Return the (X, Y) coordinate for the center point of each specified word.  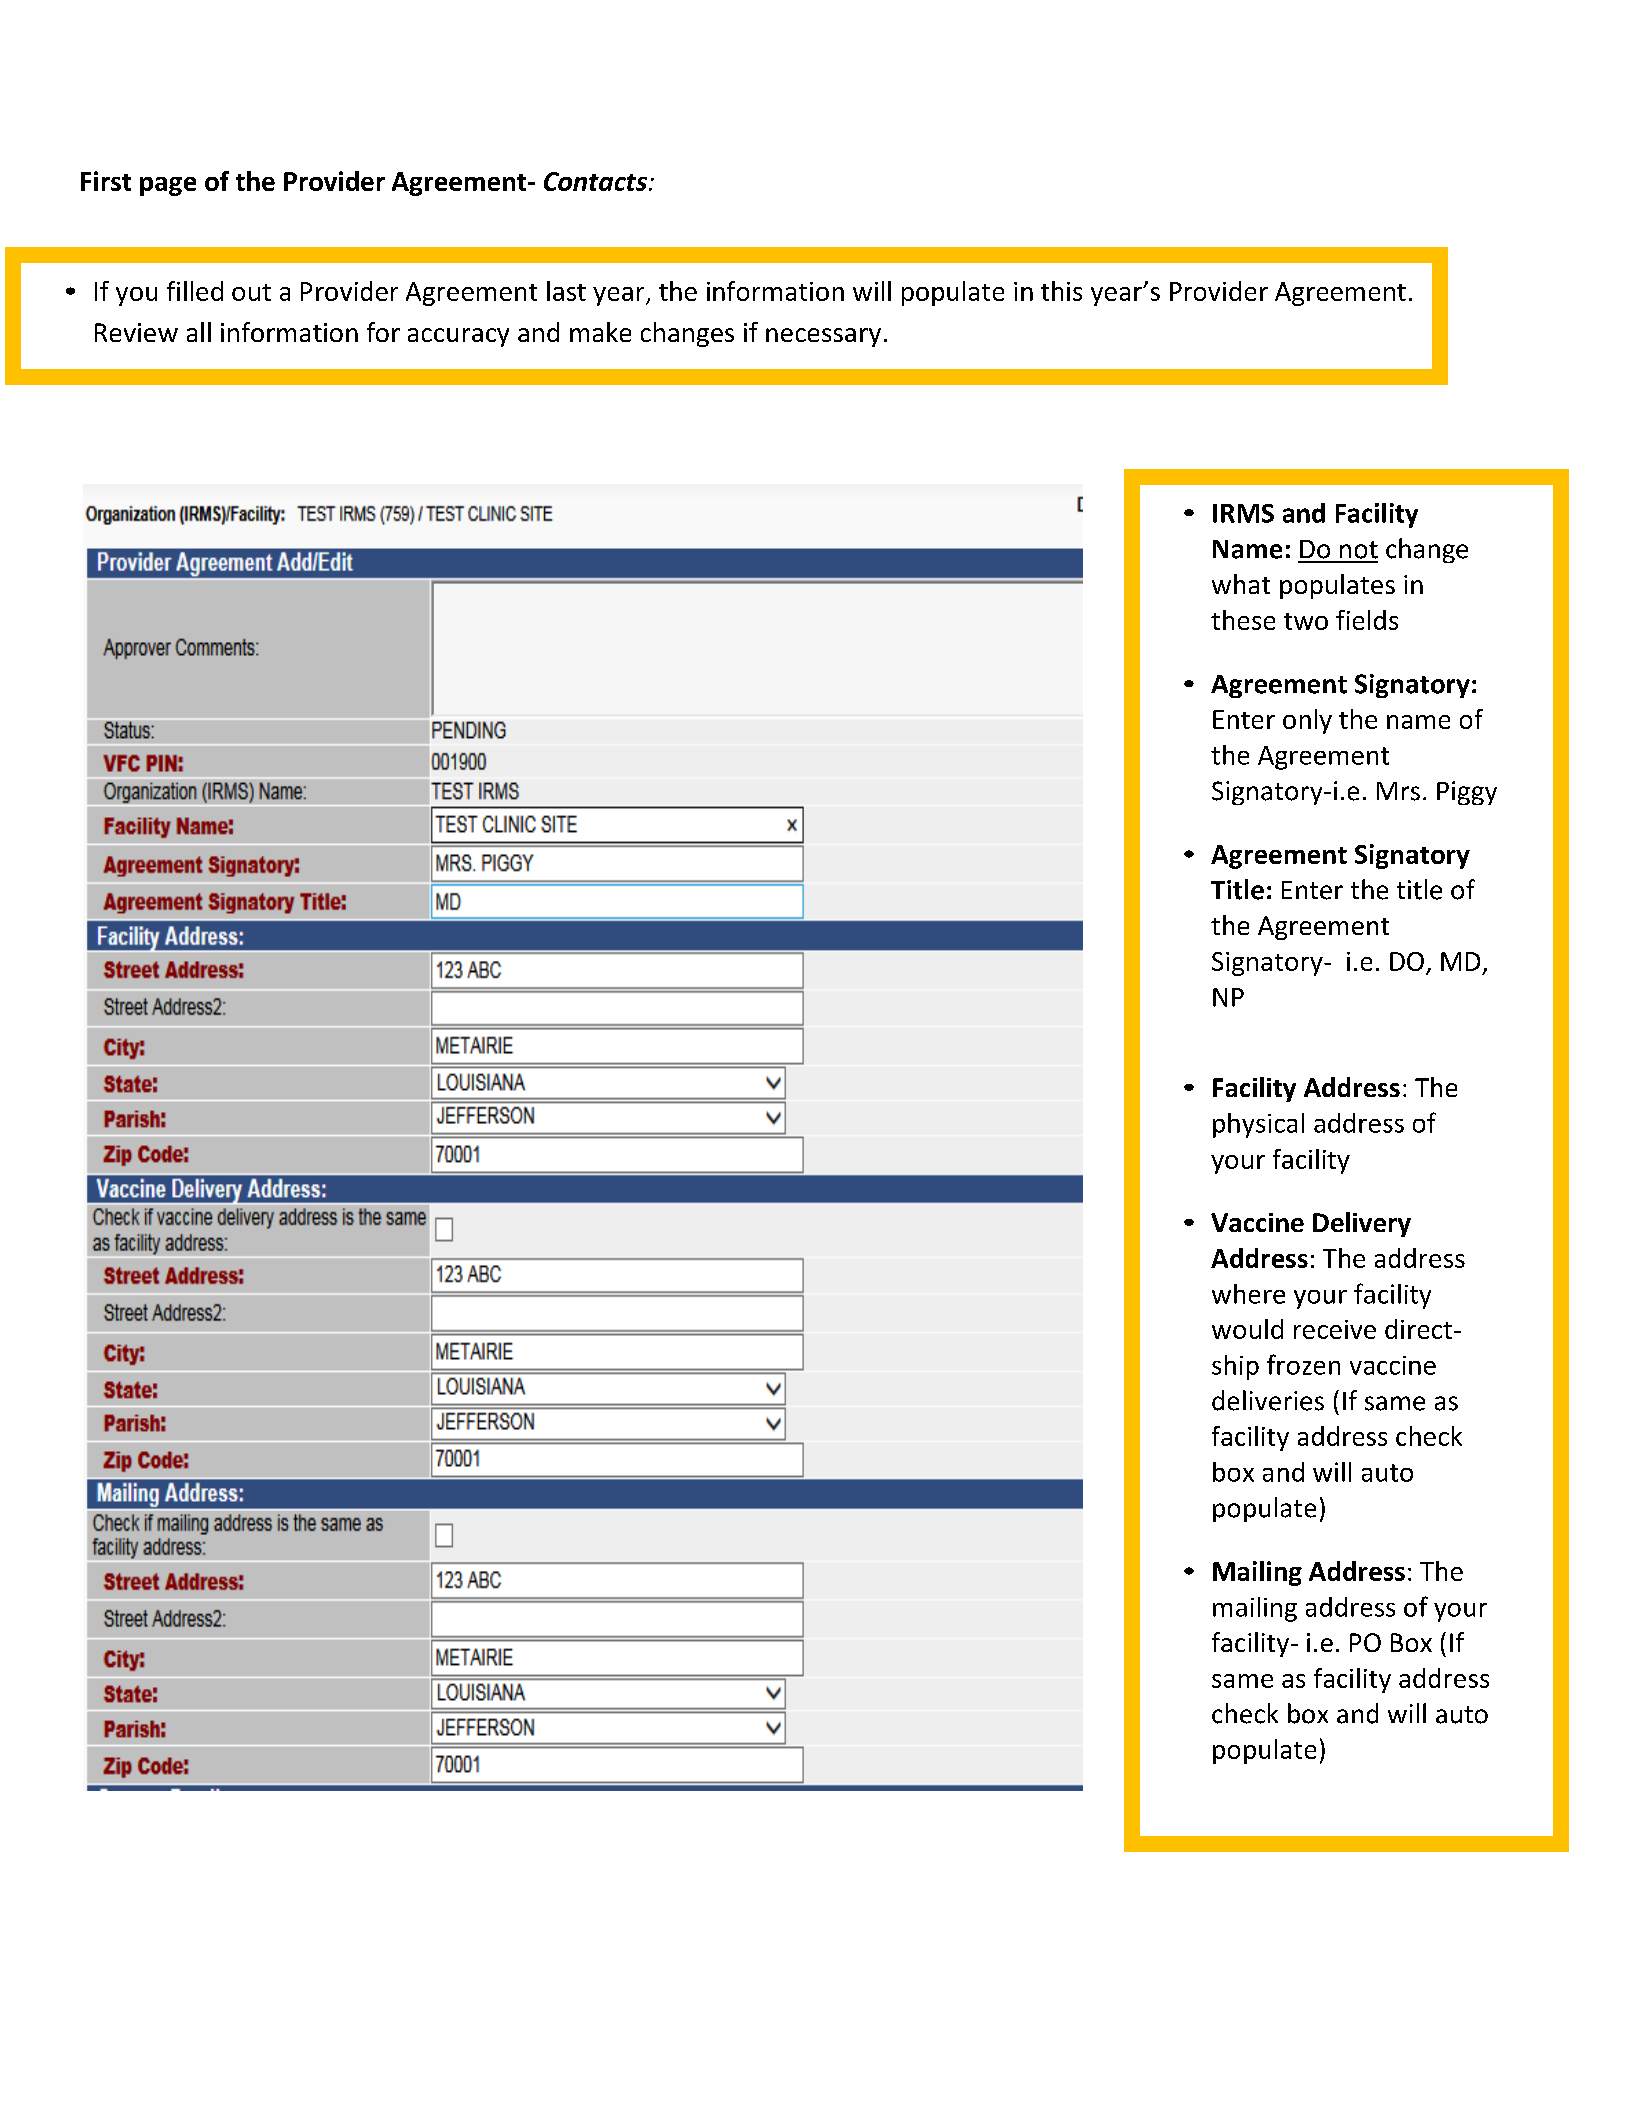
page (168, 186)
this (1061, 291)
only (1307, 721)
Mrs (1398, 791)
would (1247, 1329)
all (199, 332)
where (1248, 1294)
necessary (823, 337)
